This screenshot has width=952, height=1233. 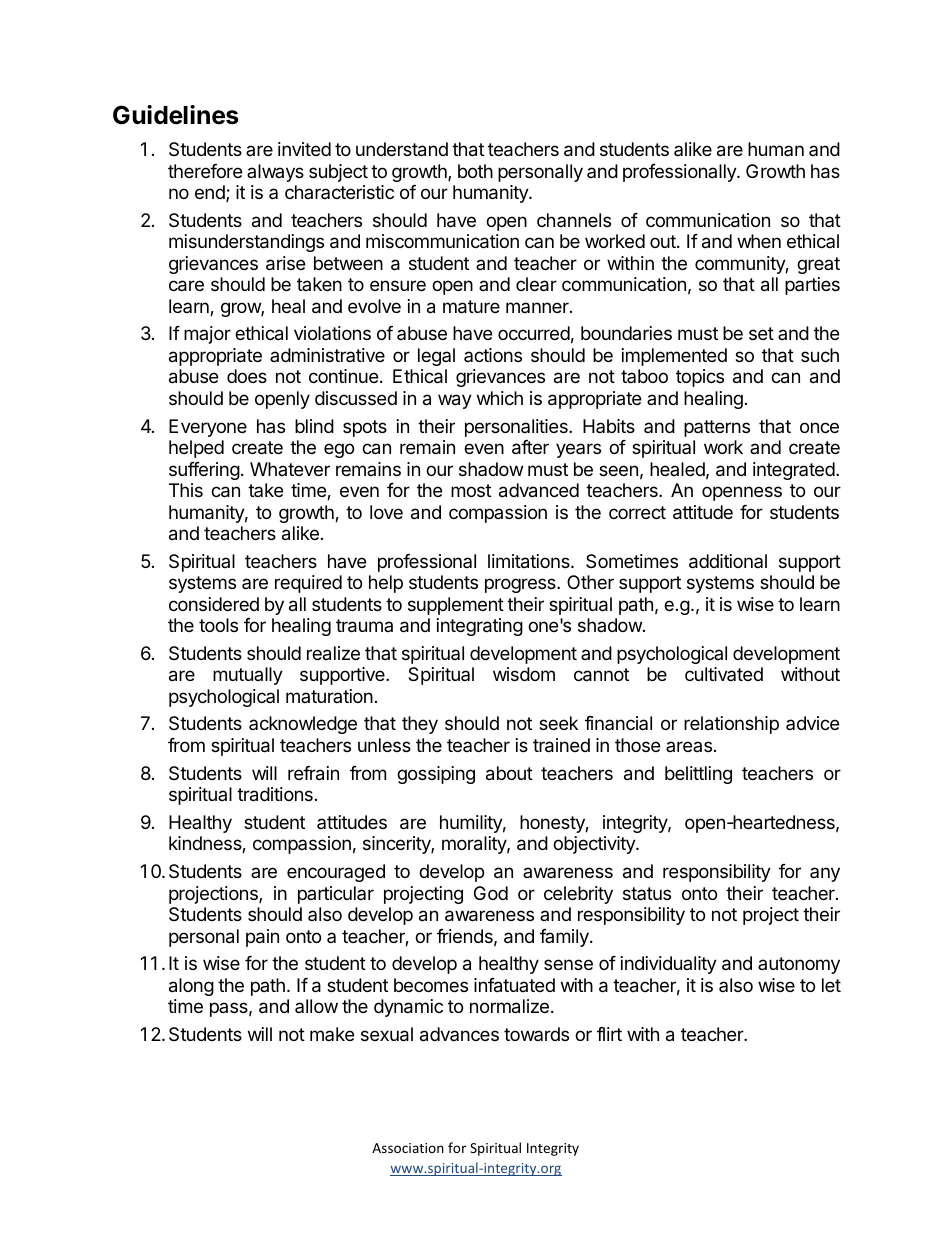 I want to click on integrated, so click(x=794, y=471).
